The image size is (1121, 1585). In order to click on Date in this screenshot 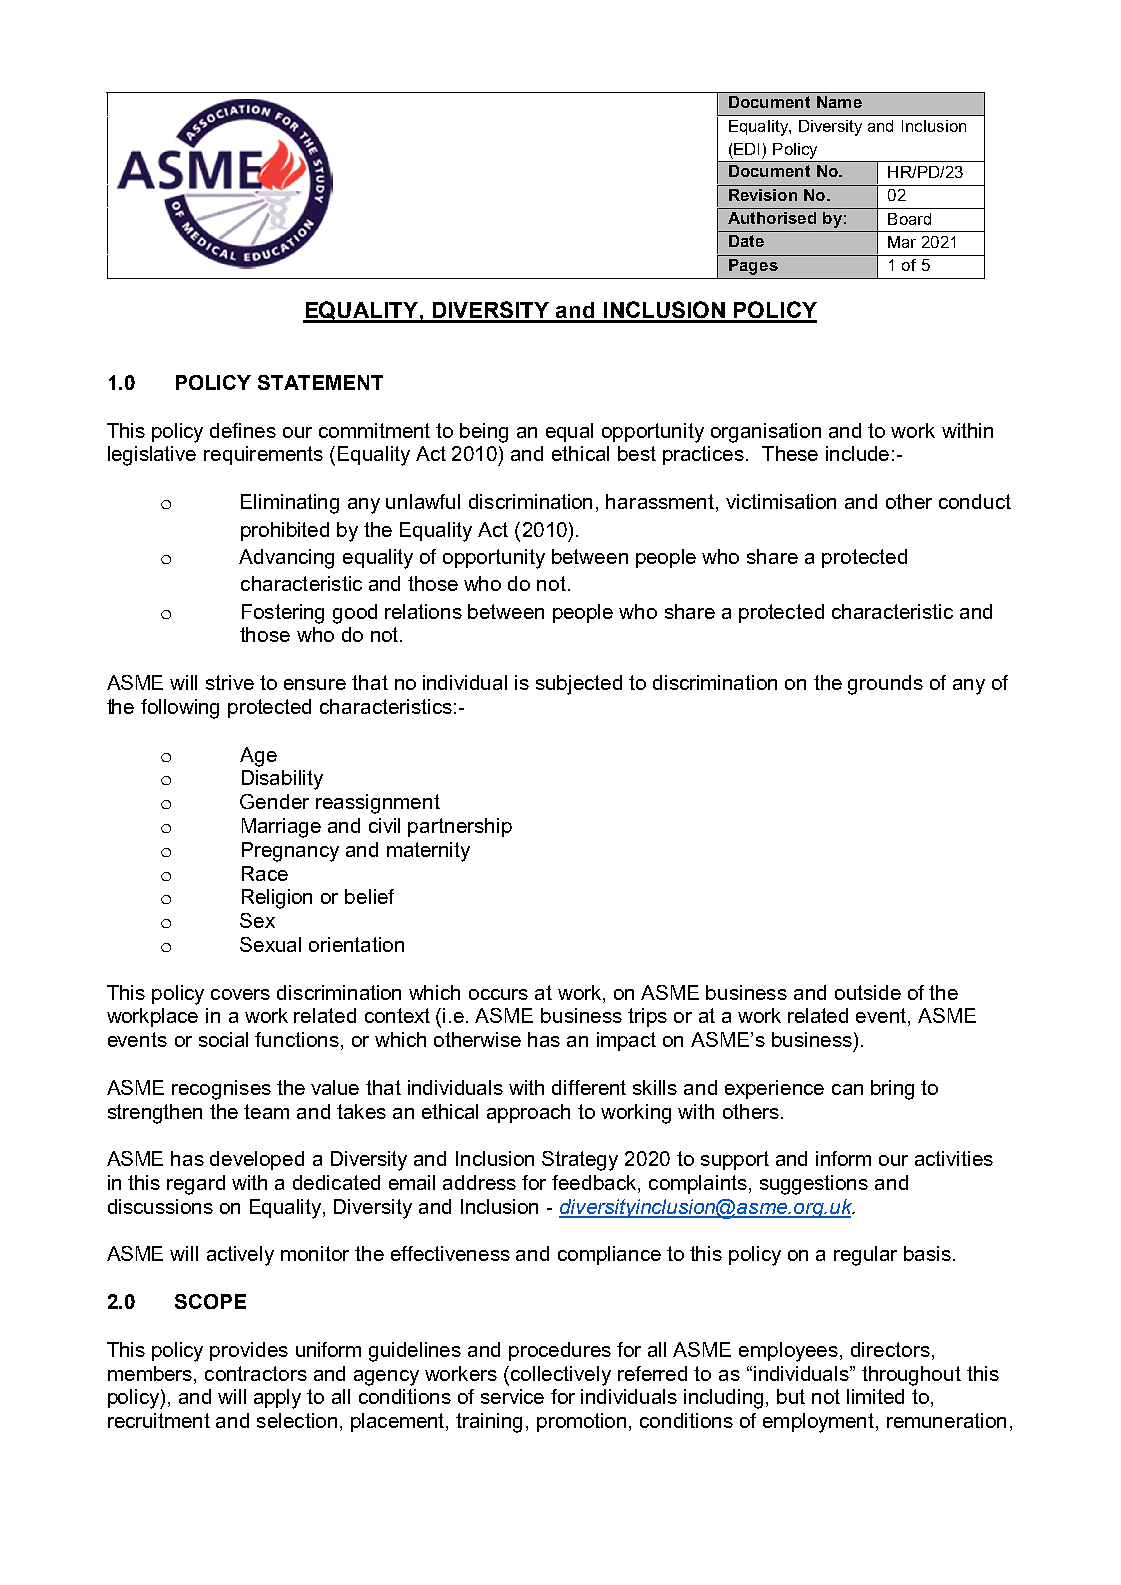, I will do `click(746, 241)`.
